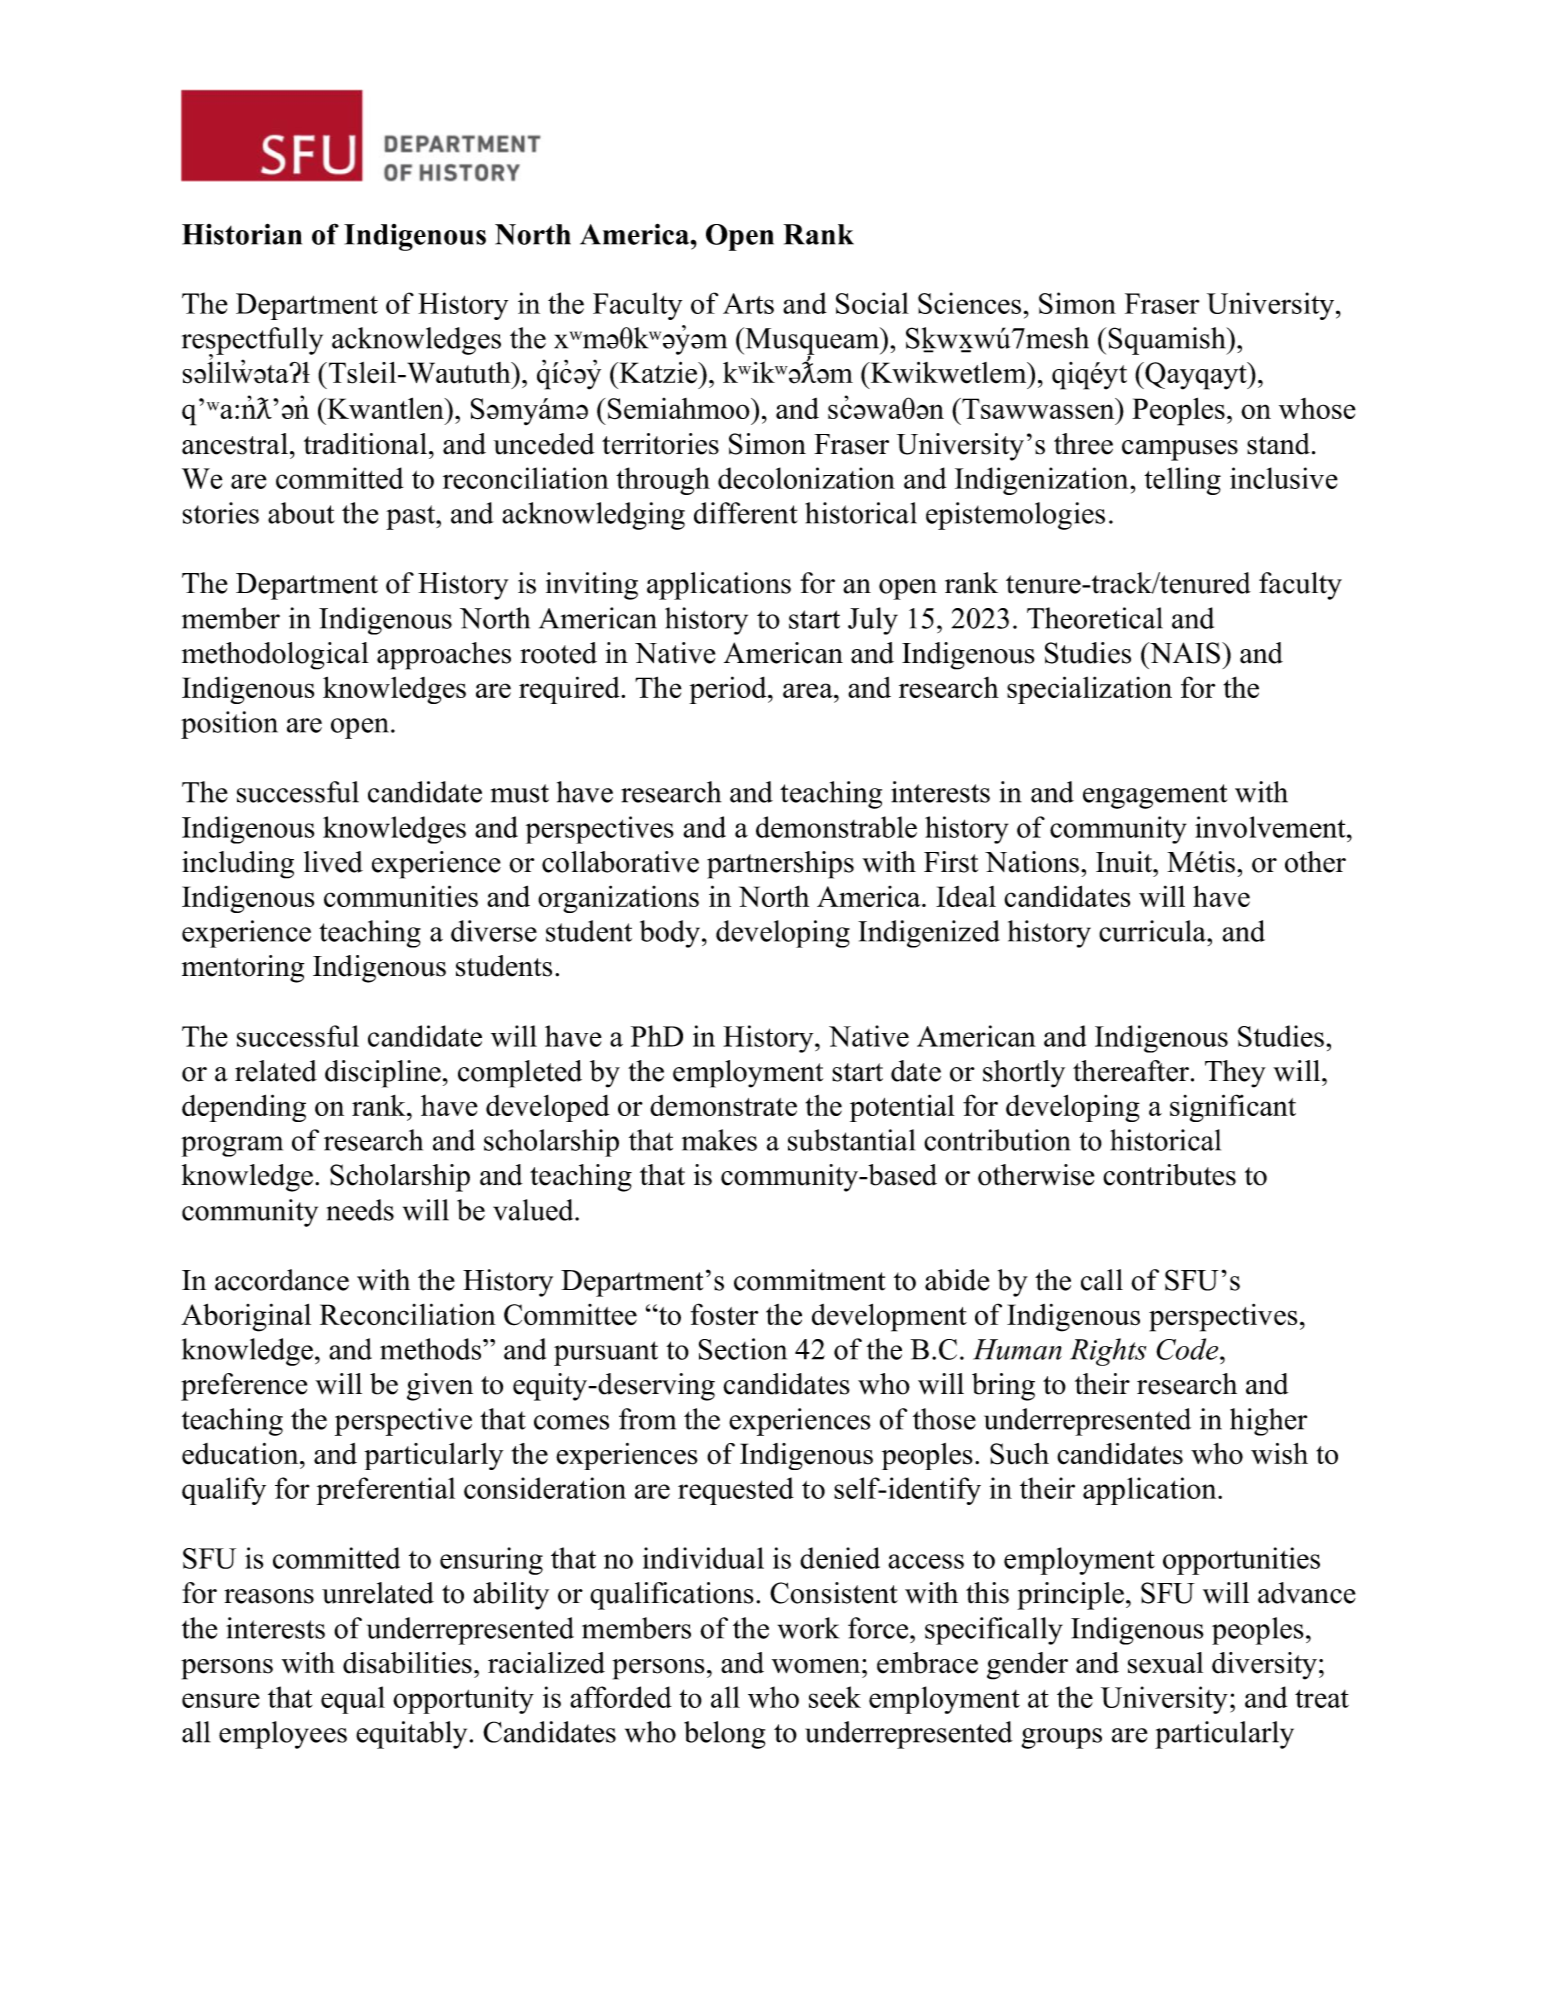 This document has width=1541, height=1994. Describe the element at coordinates (432, 1349) in the document. I see `methods` at that location.
